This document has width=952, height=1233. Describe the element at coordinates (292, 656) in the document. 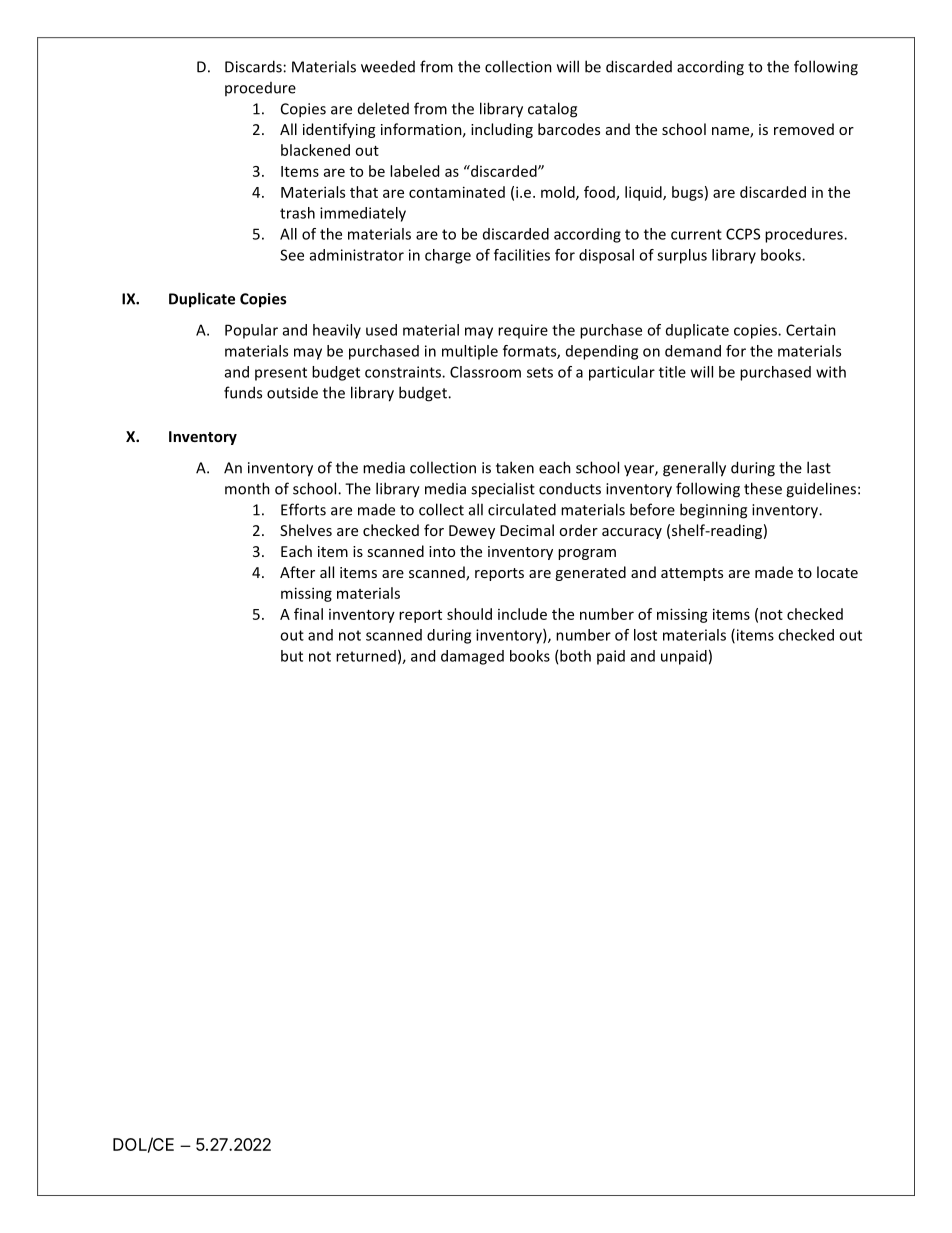

I see `but` at that location.
